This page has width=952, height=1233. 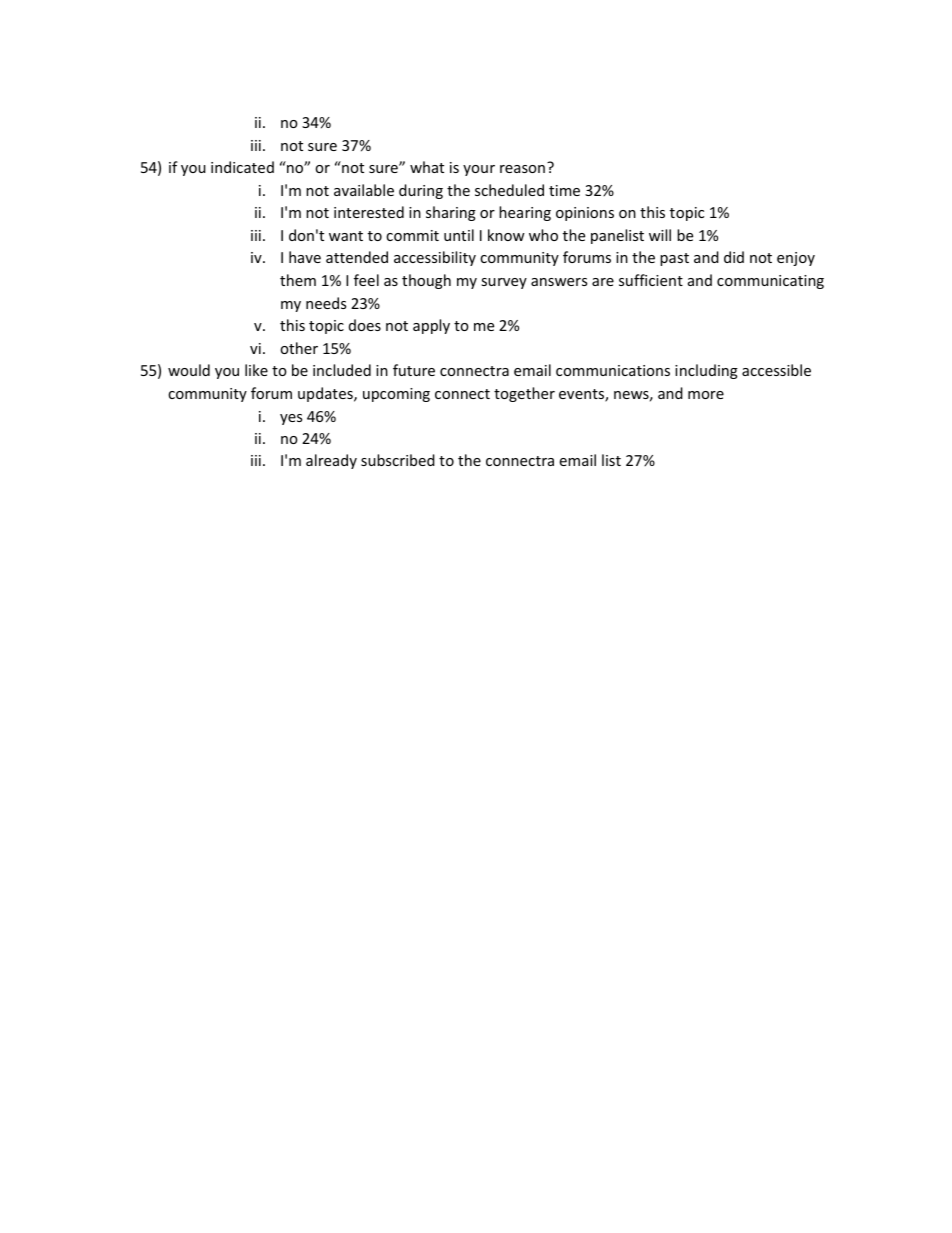 I want to click on apply, so click(x=431, y=326).
